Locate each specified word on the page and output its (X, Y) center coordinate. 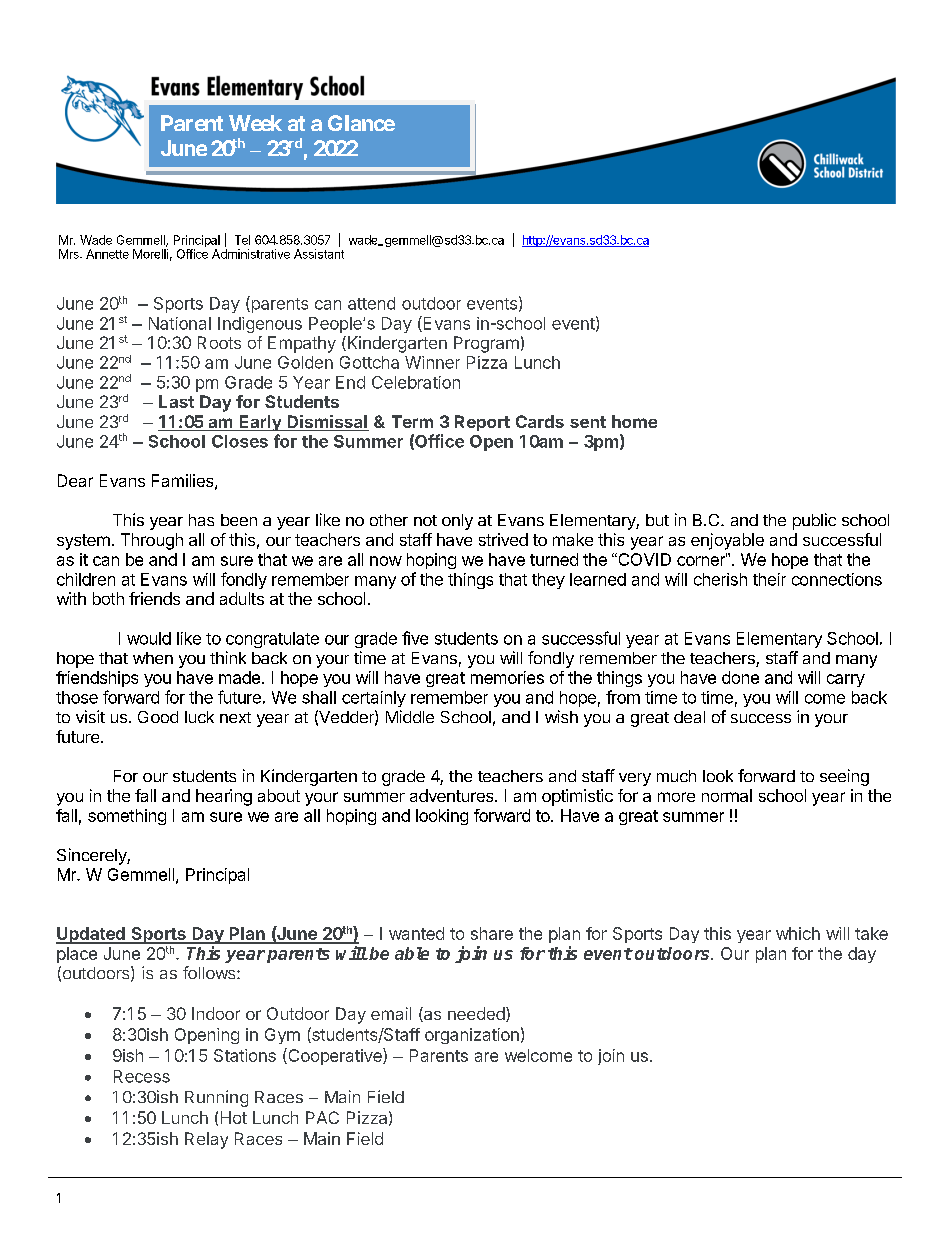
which (798, 933)
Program (486, 344)
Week (255, 123)
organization (472, 1036)
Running (216, 1098)
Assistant (319, 254)
